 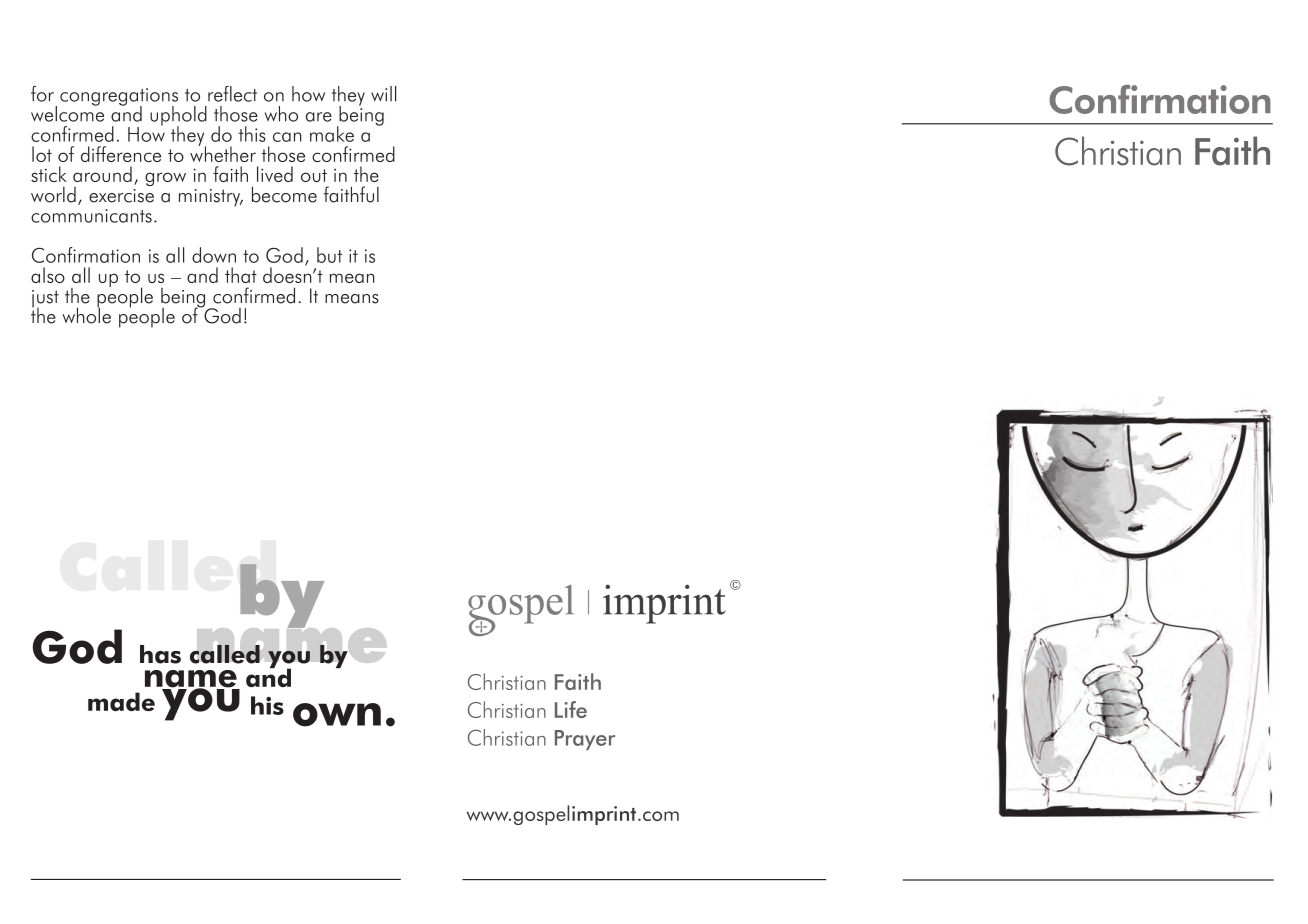 What do you see at coordinates (241, 275) in the screenshot?
I see `that` at bounding box center [241, 275].
